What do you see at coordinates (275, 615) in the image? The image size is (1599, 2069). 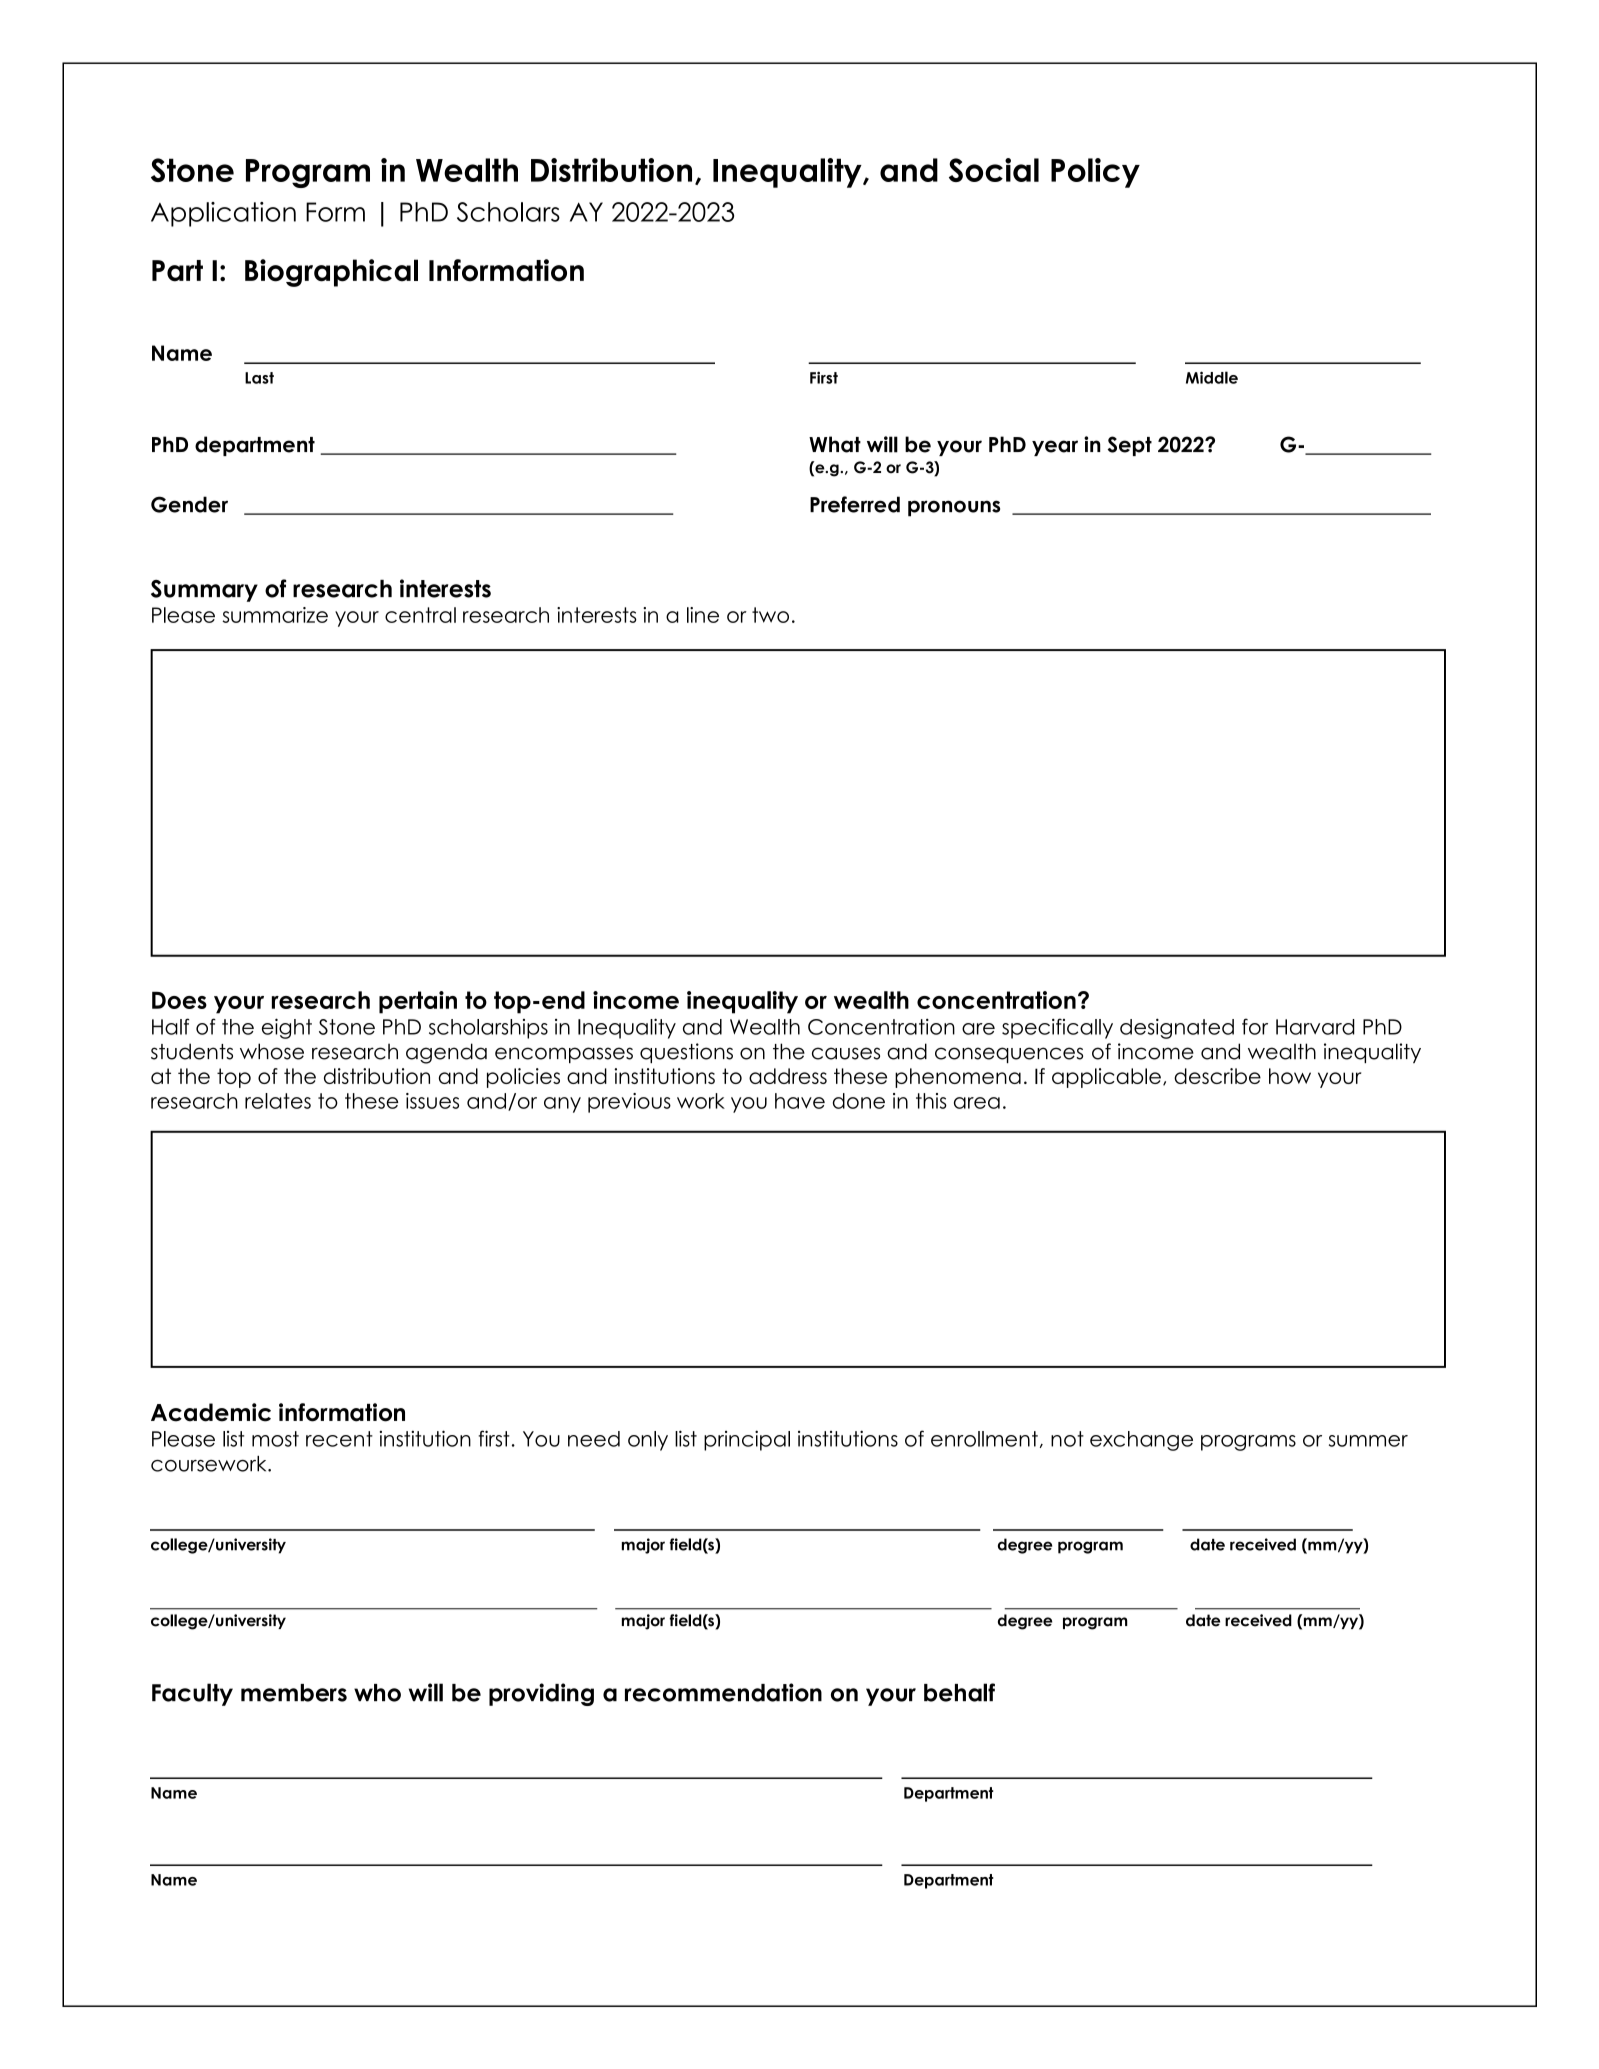 I see `summarize` at bounding box center [275, 615].
